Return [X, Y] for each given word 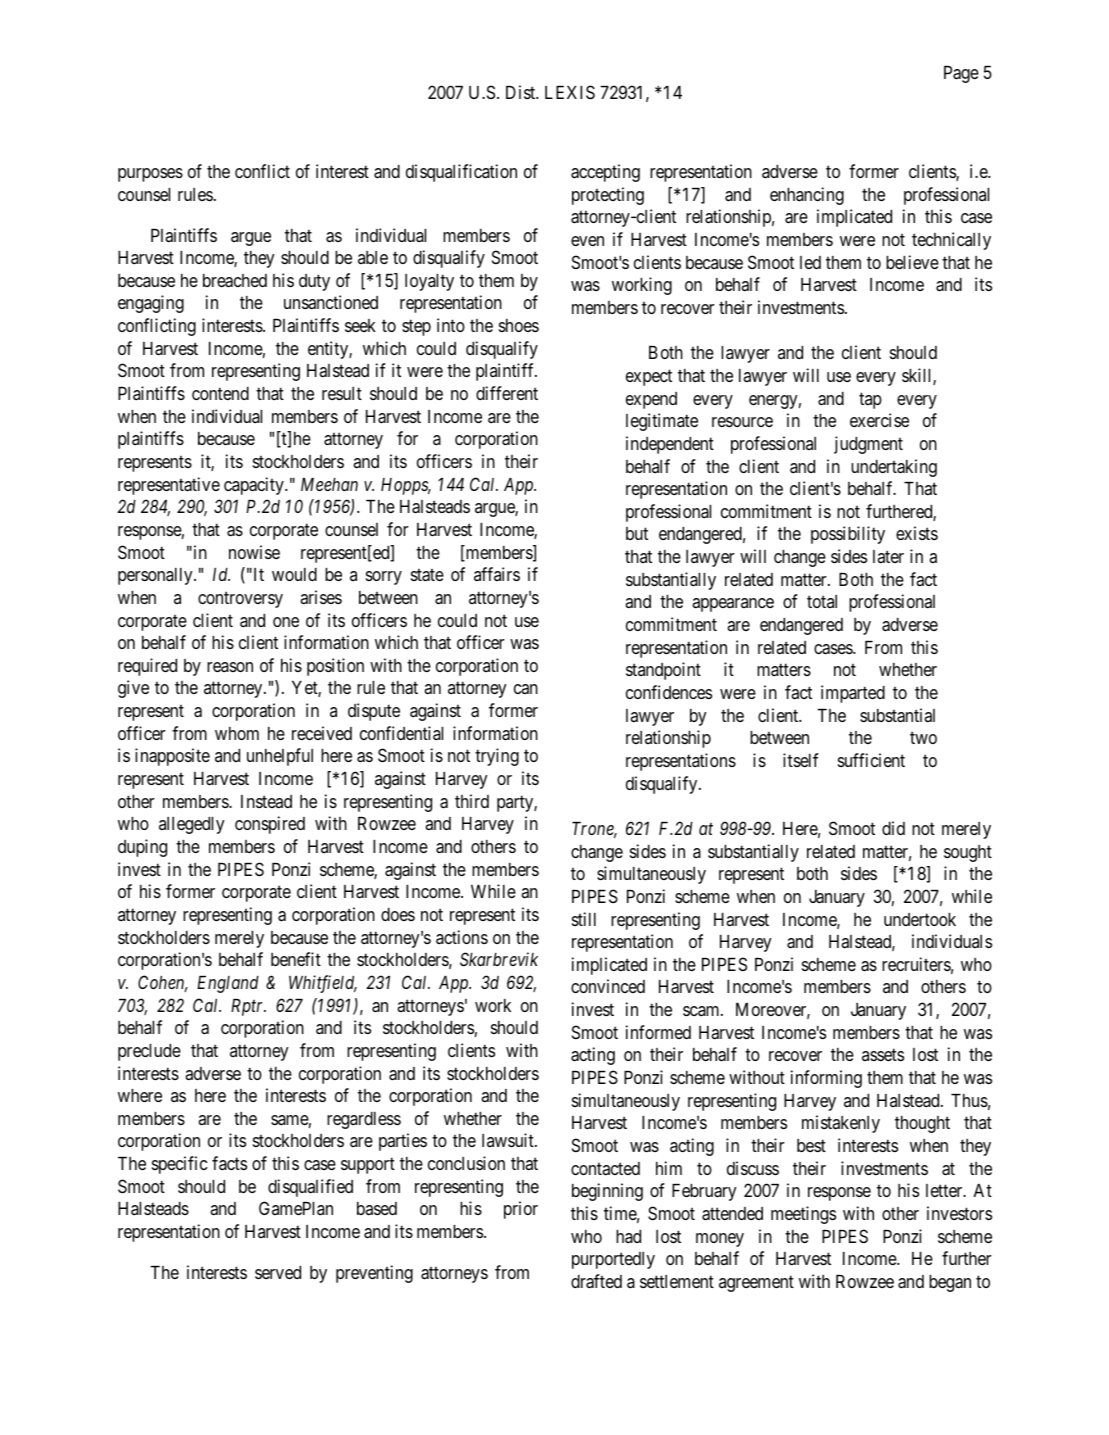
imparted [853, 694]
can [526, 689]
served [278, 1272]
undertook [920, 919]
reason [230, 667]
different [507, 393]
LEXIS [570, 92]
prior [521, 1210]
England [228, 984]
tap [870, 400]
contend [220, 393]
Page [961, 74]
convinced [608, 986]
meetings [803, 1215]
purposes [150, 175]
